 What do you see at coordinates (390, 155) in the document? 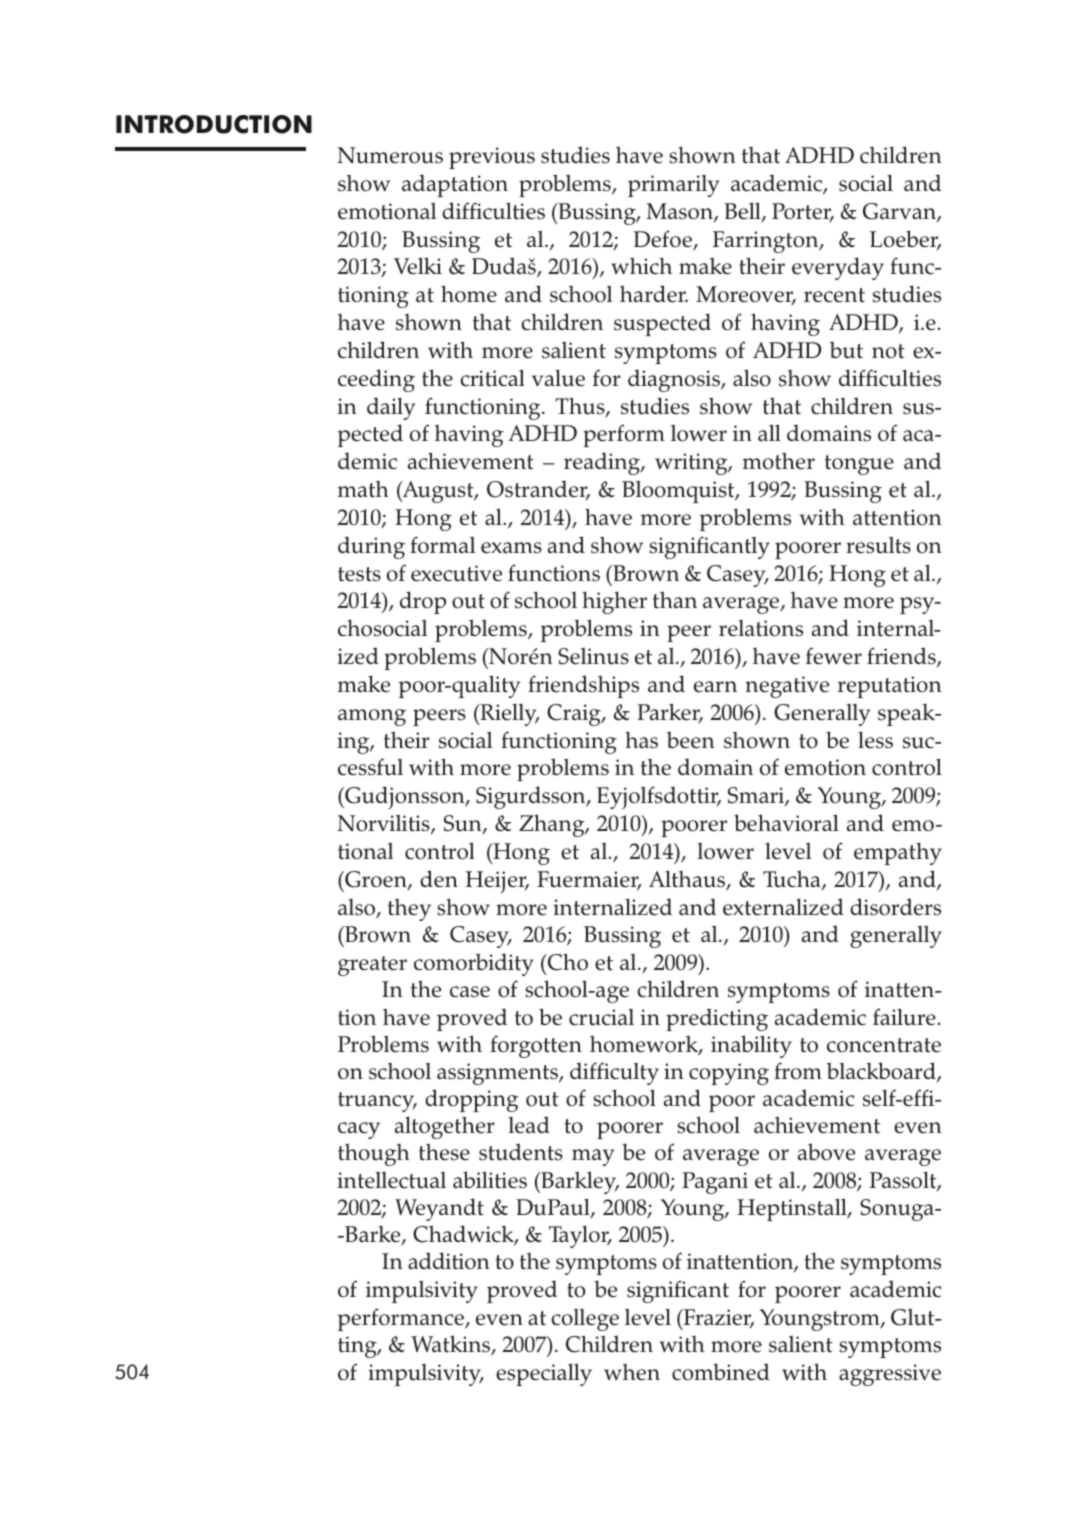
I see `Numerous` at bounding box center [390, 155].
